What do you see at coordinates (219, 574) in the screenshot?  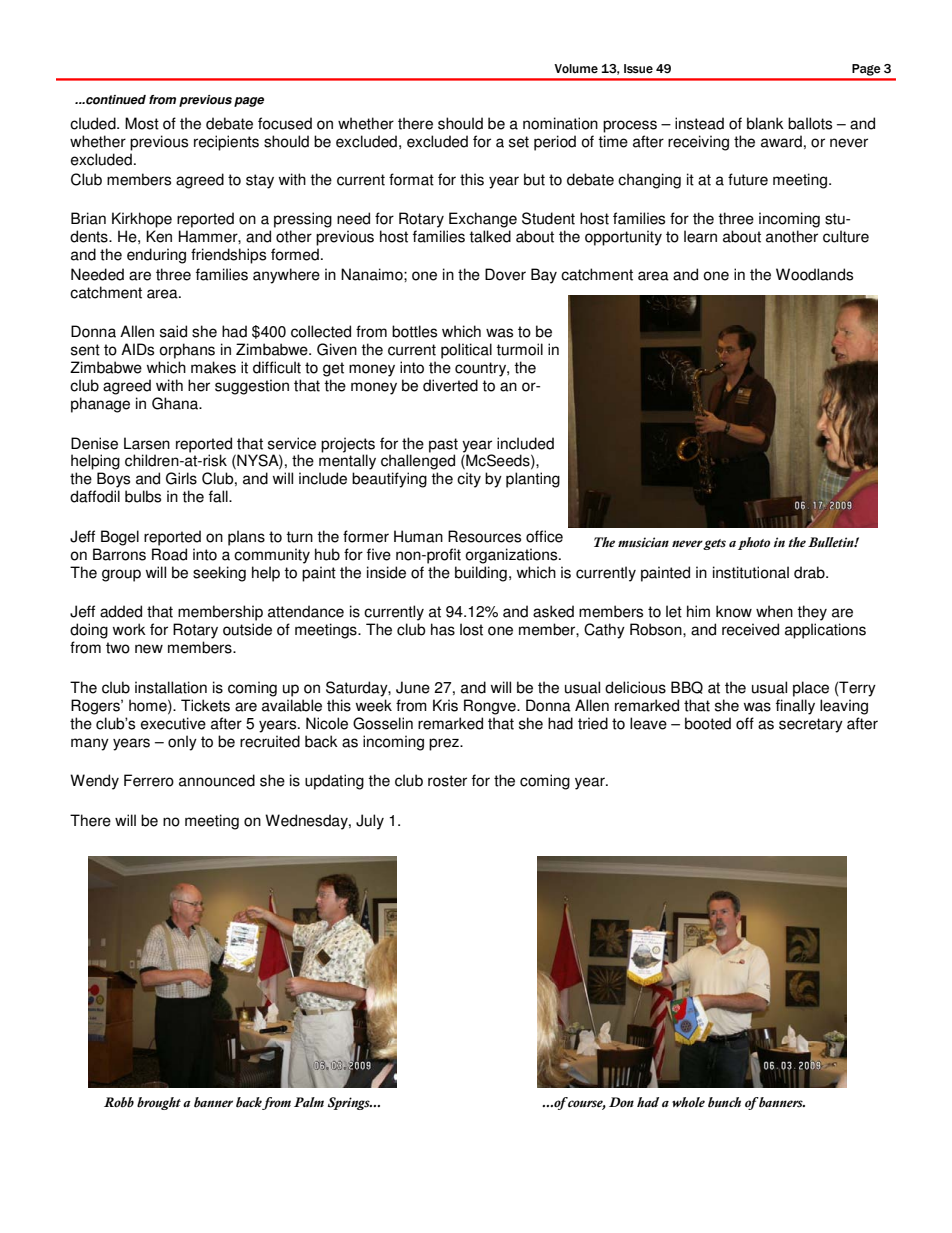 I see `seeking` at bounding box center [219, 574].
